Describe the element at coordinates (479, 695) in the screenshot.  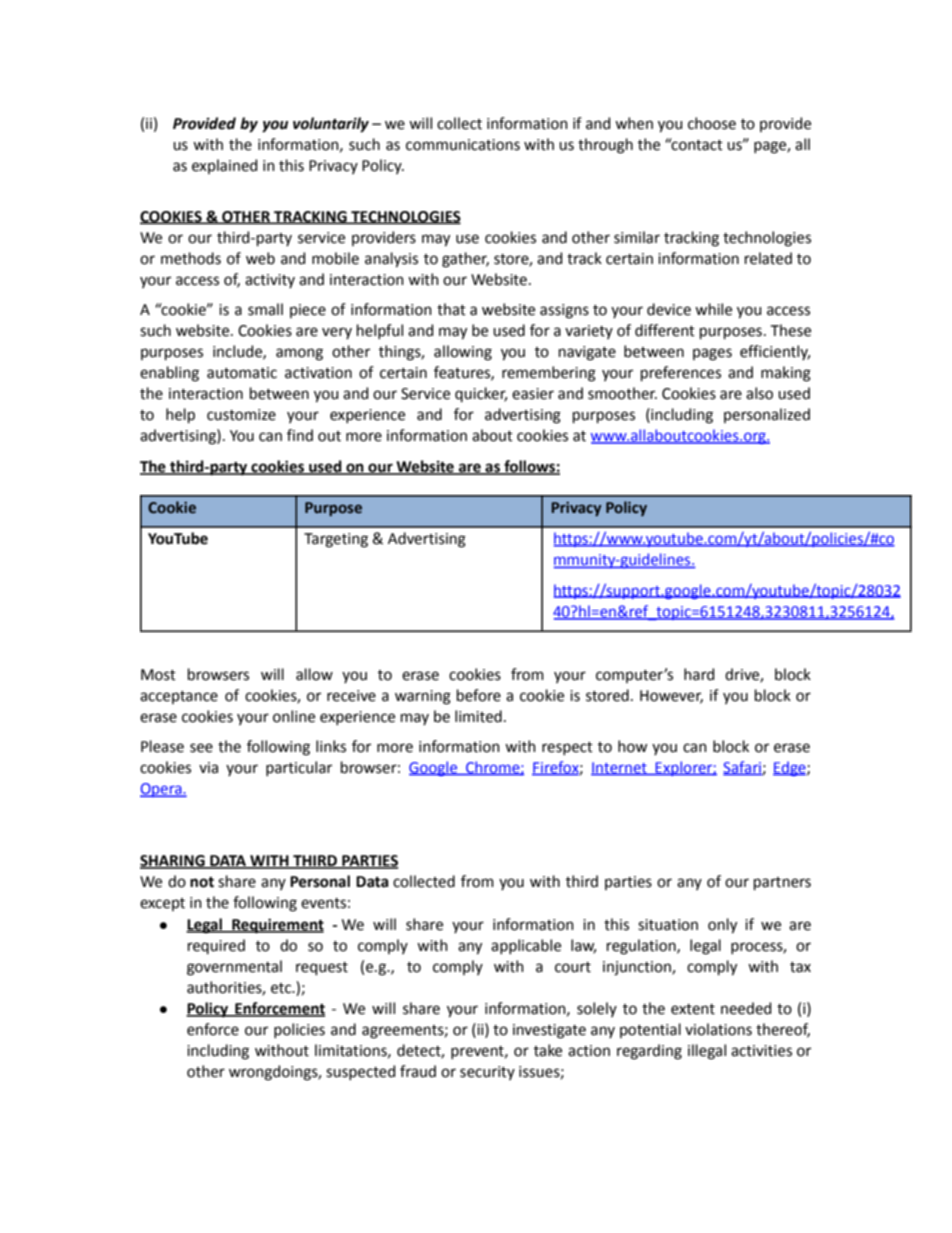
I see `before` at that location.
